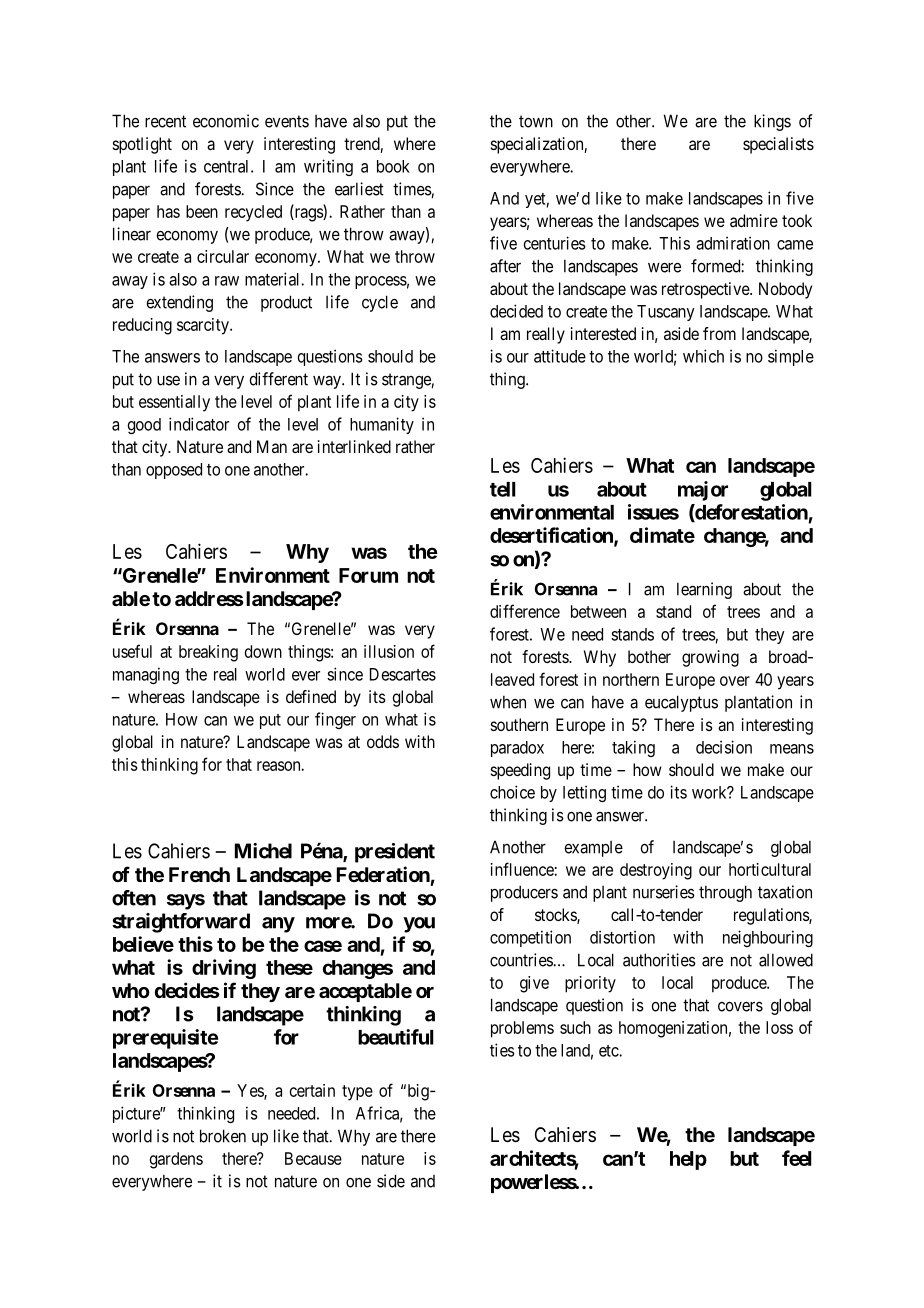 Image resolution: width=924 pixels, height=1308 pixels. What do you see at coordinates (357, 1093) in the document?
I see `type` at bounding box center [357, 1093].
